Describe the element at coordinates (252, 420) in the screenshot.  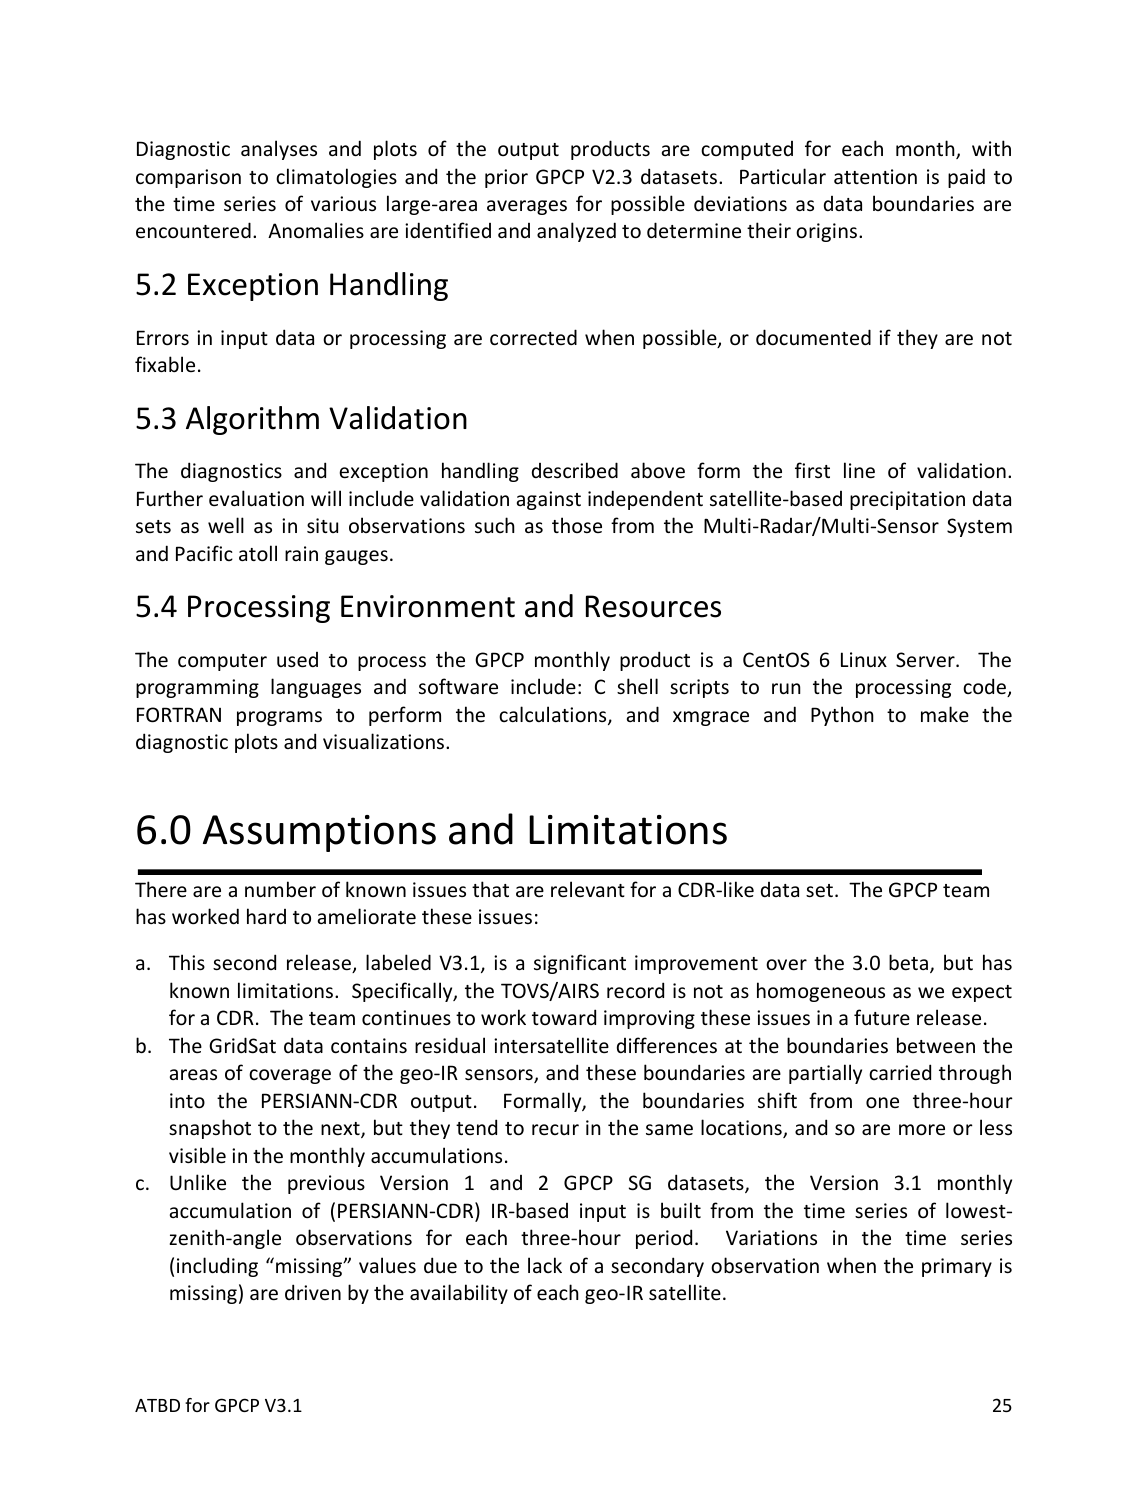
I see `Algorithm` at that location.
